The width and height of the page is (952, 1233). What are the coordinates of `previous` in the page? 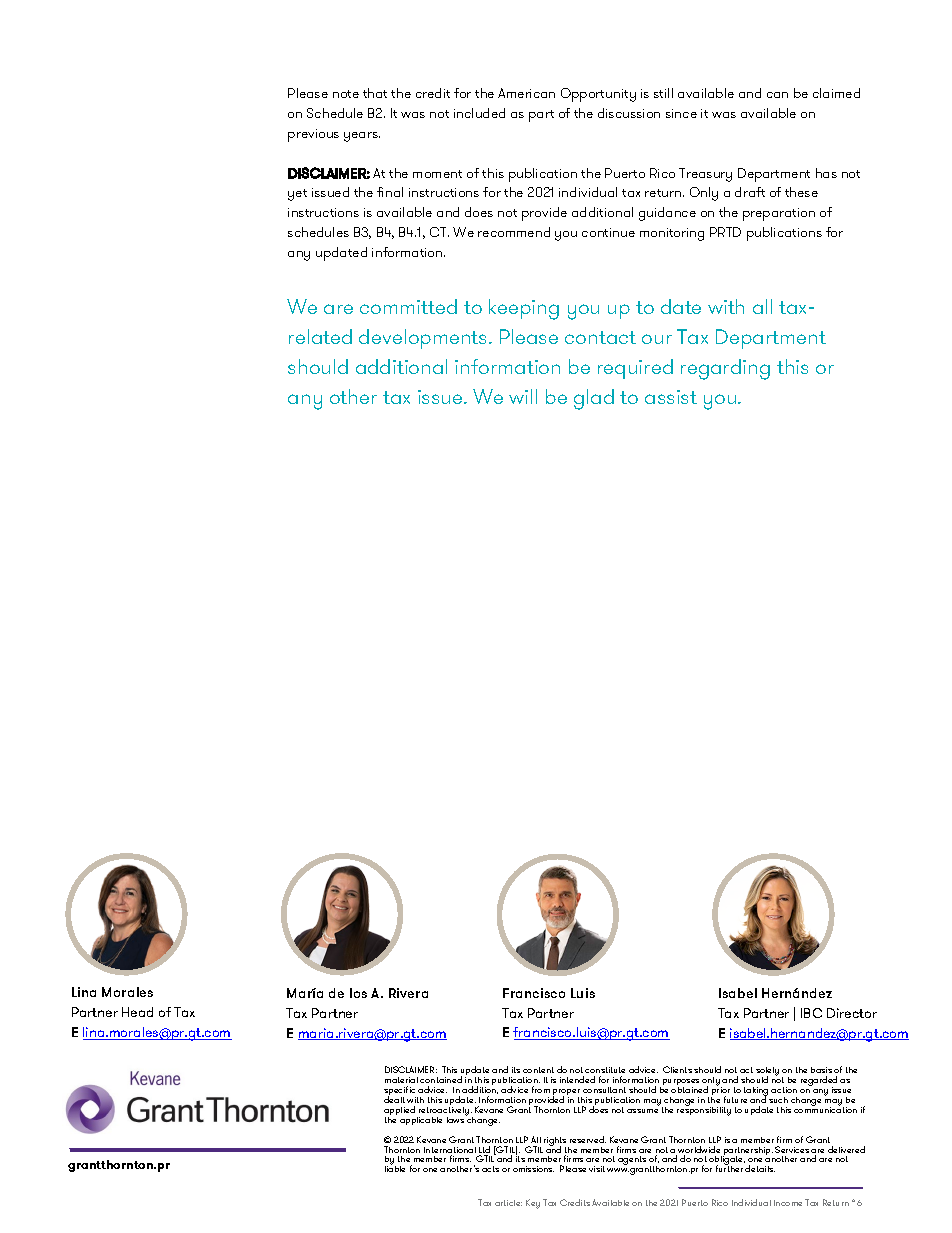 It's located at (313, 135).
